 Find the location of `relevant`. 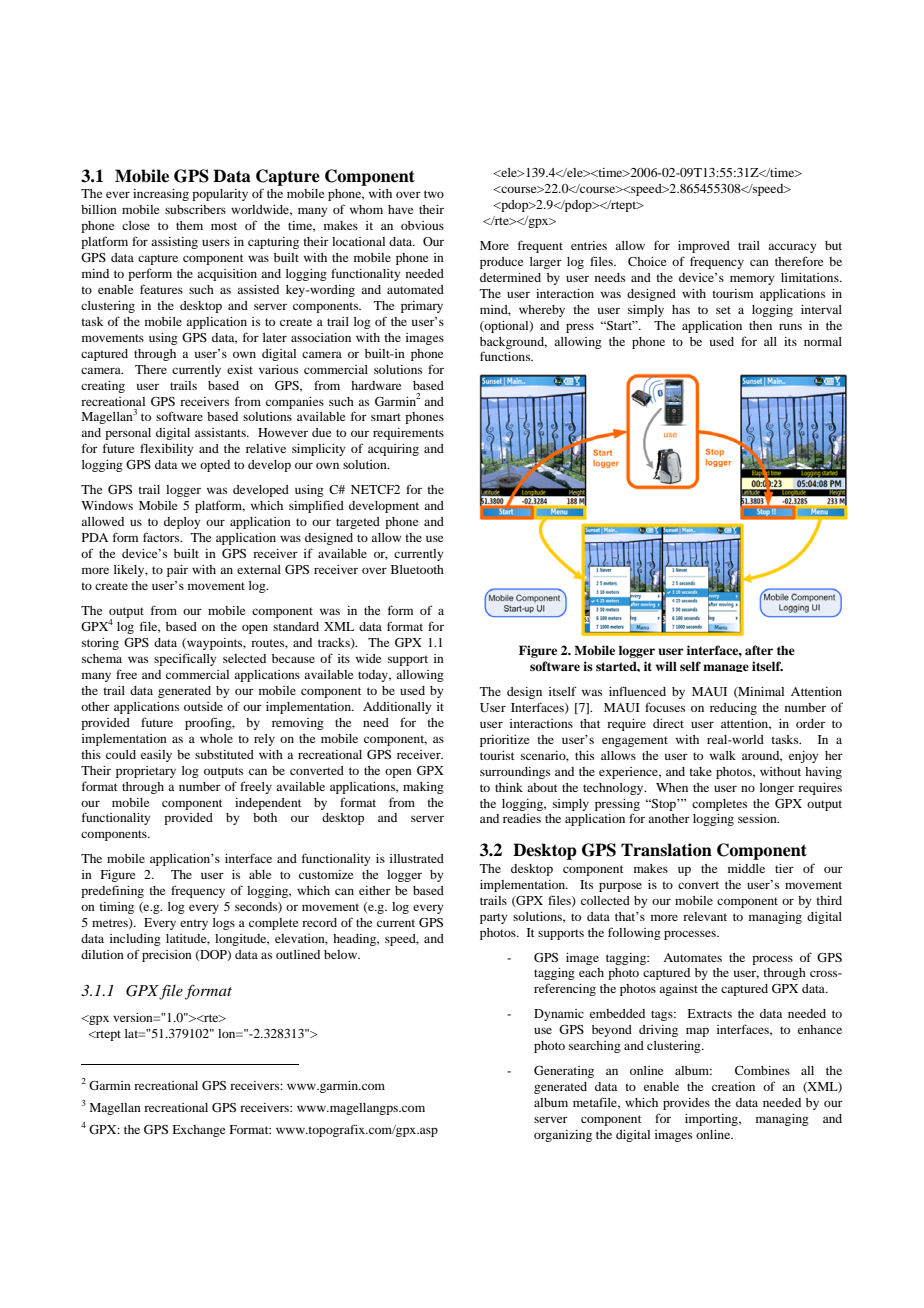

relevant is located at coordinates (705, 916).
